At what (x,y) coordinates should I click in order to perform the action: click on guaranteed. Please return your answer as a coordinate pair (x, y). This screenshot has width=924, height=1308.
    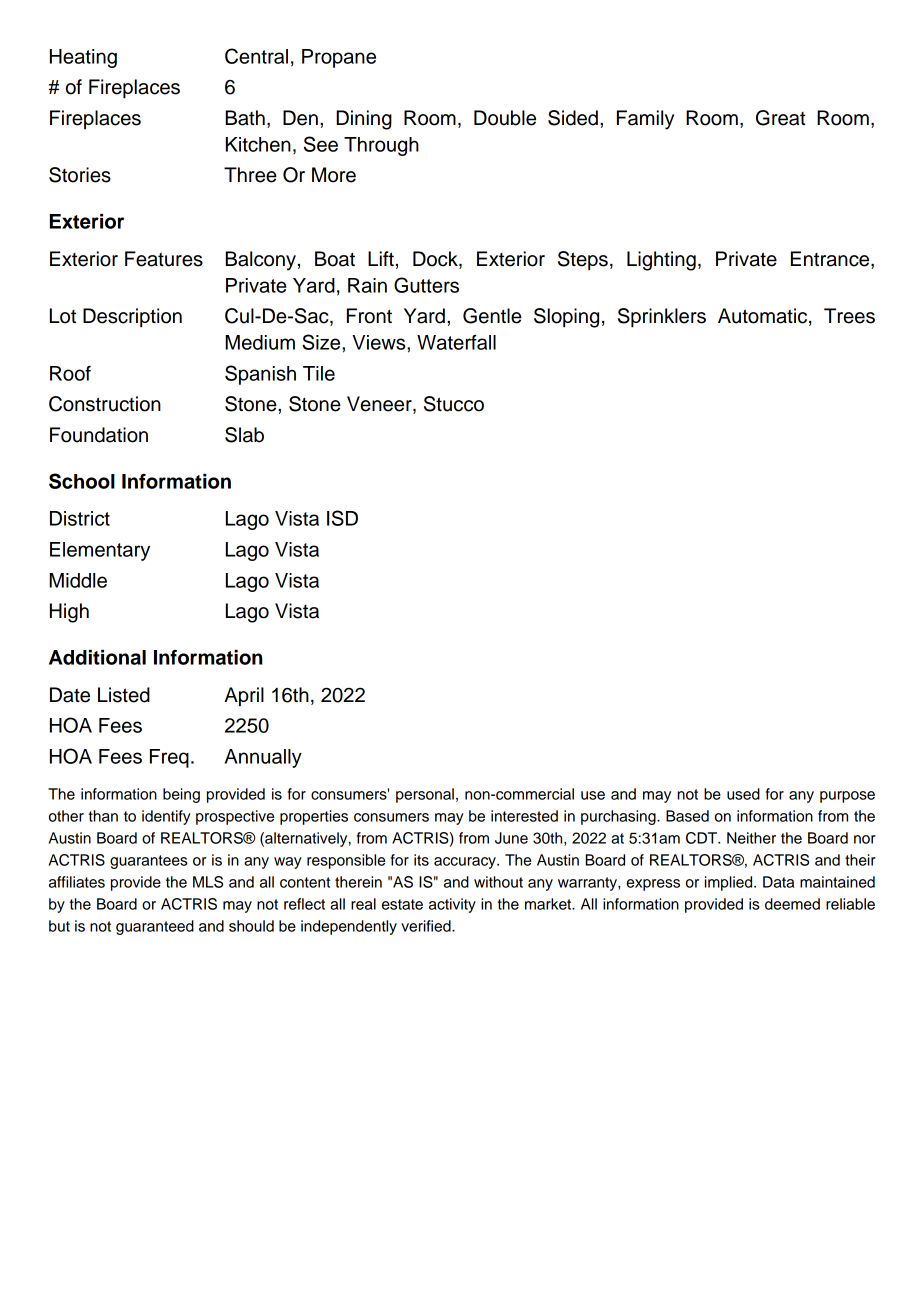
    Looking at the image, I should click on (155, 927).
